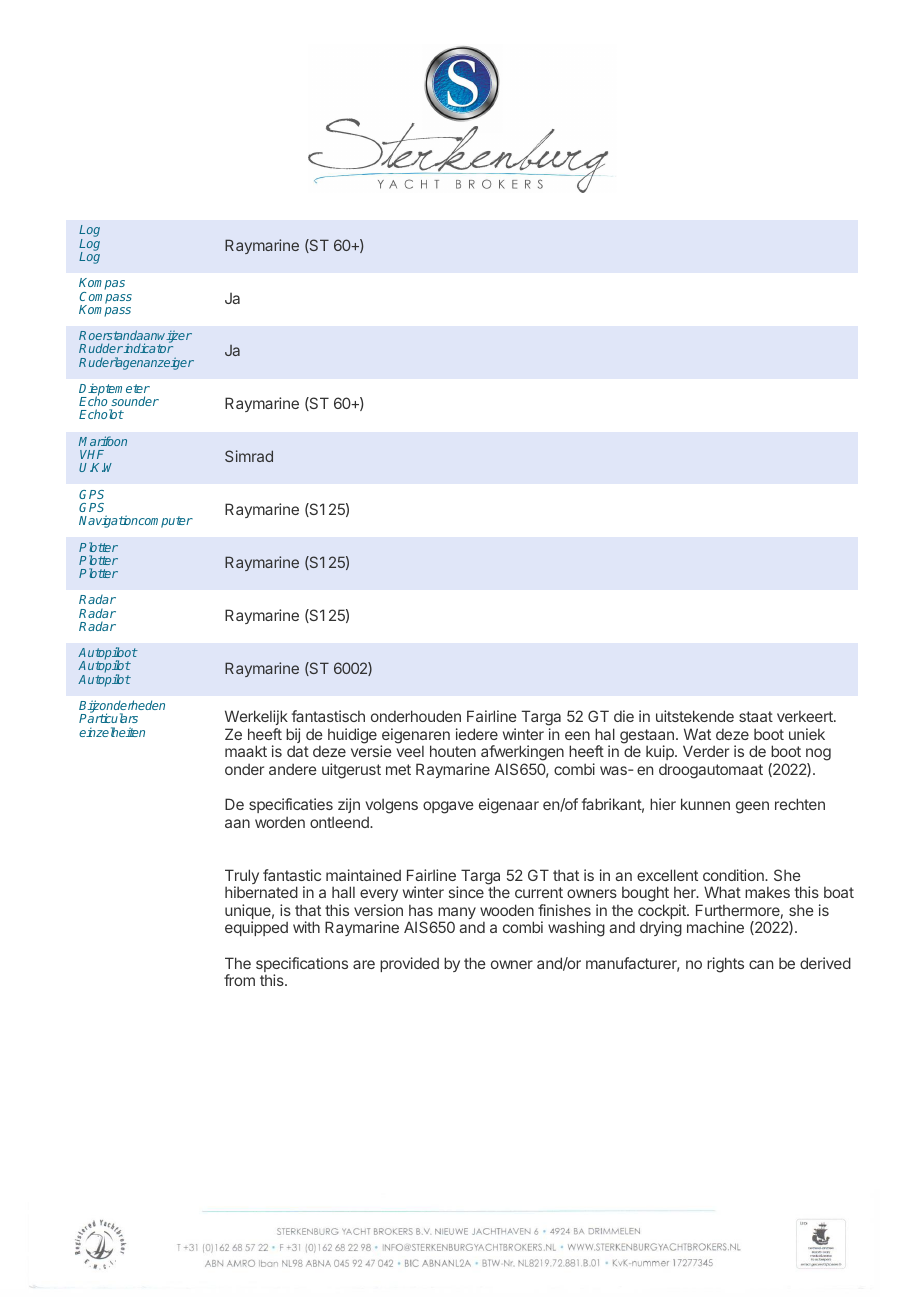  I want to click on Wat, so click(697, 734).
